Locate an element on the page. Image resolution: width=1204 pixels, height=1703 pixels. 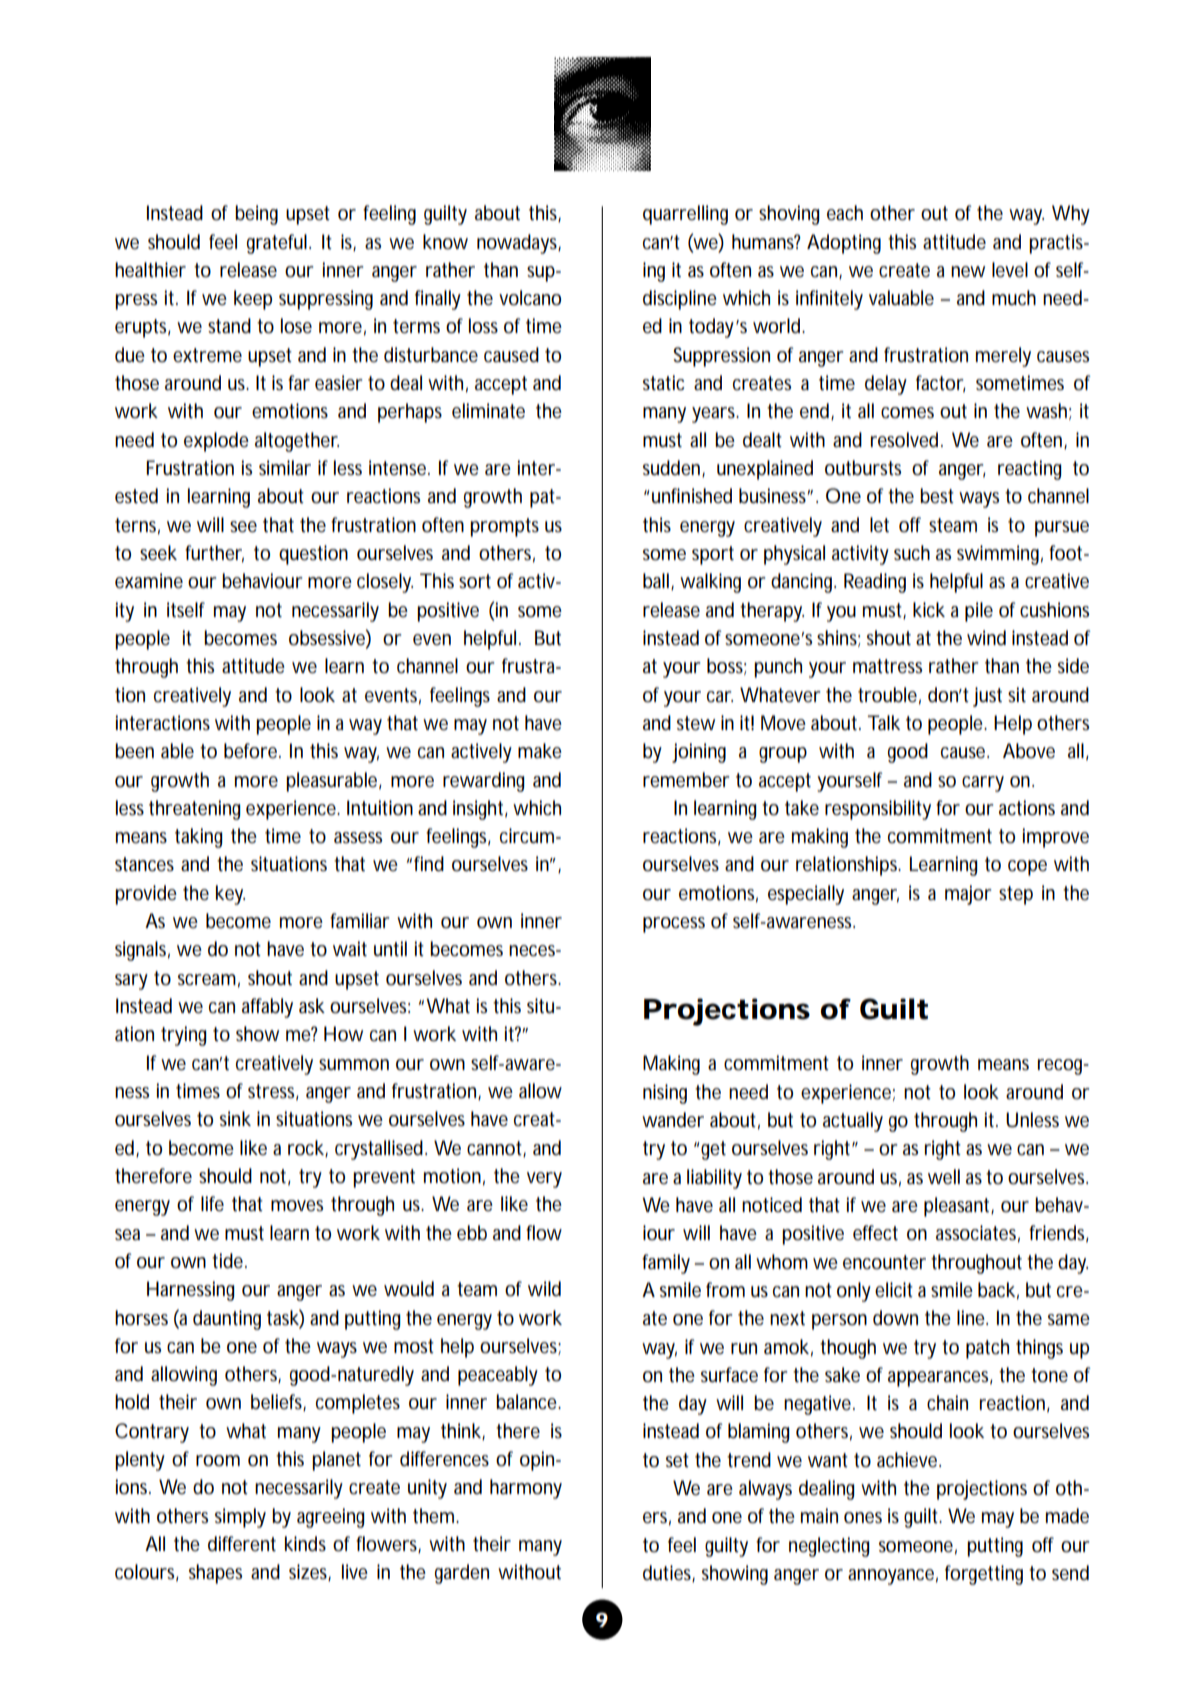
well is located at coordinates (944, 1177).
